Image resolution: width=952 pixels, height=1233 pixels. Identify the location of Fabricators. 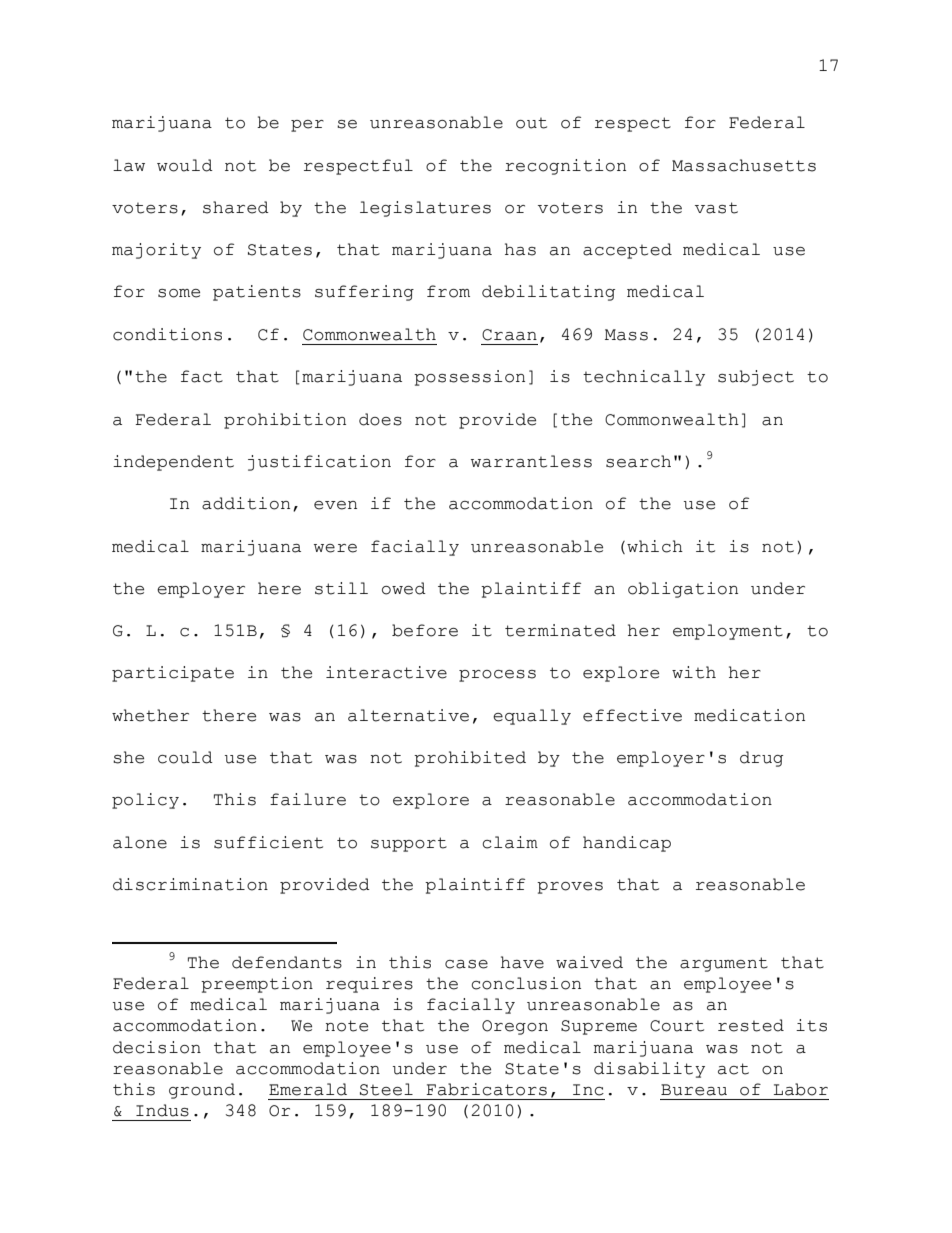
(486, 1089).
